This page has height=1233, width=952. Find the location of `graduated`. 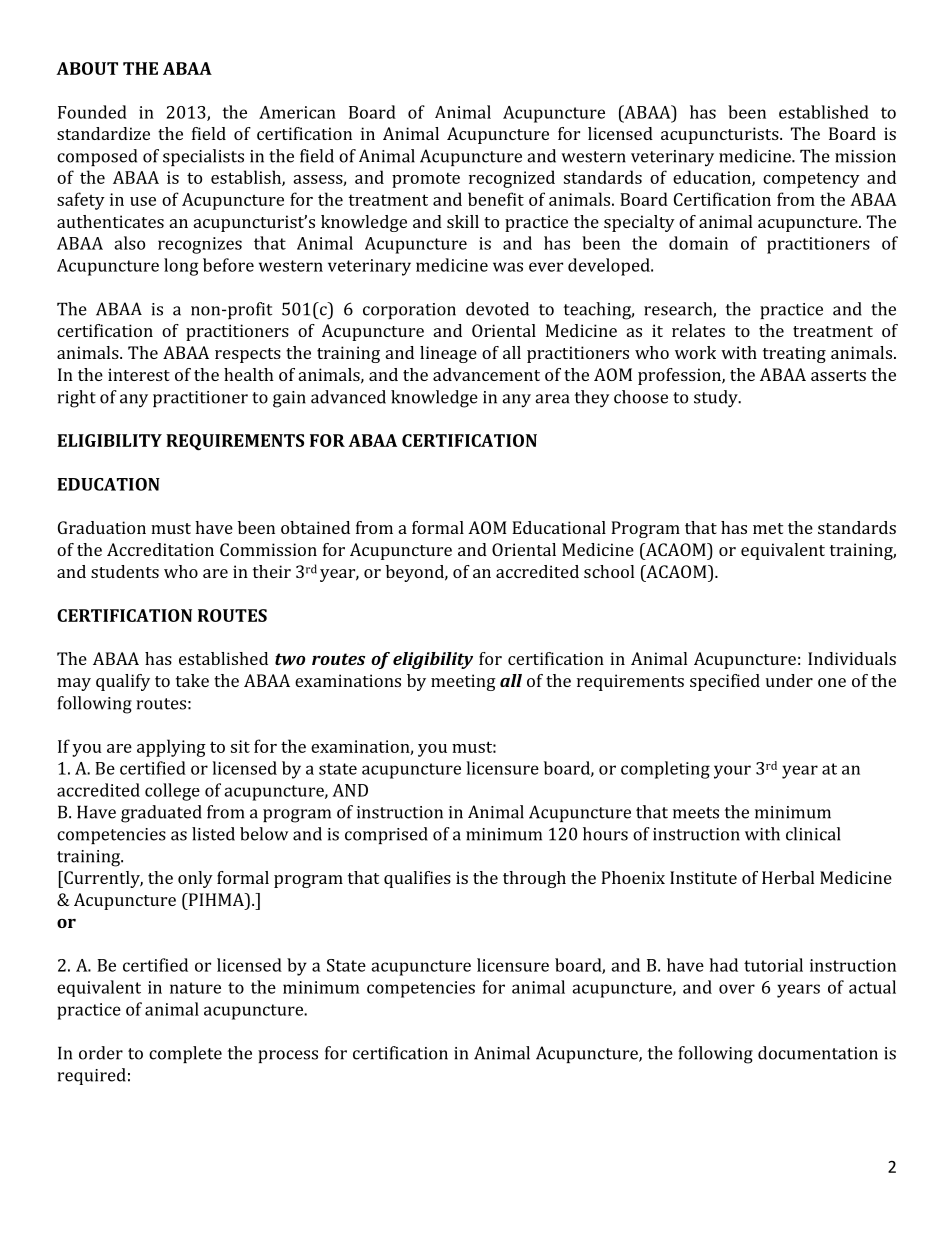

graduated is located at coordinates (161, 814).
